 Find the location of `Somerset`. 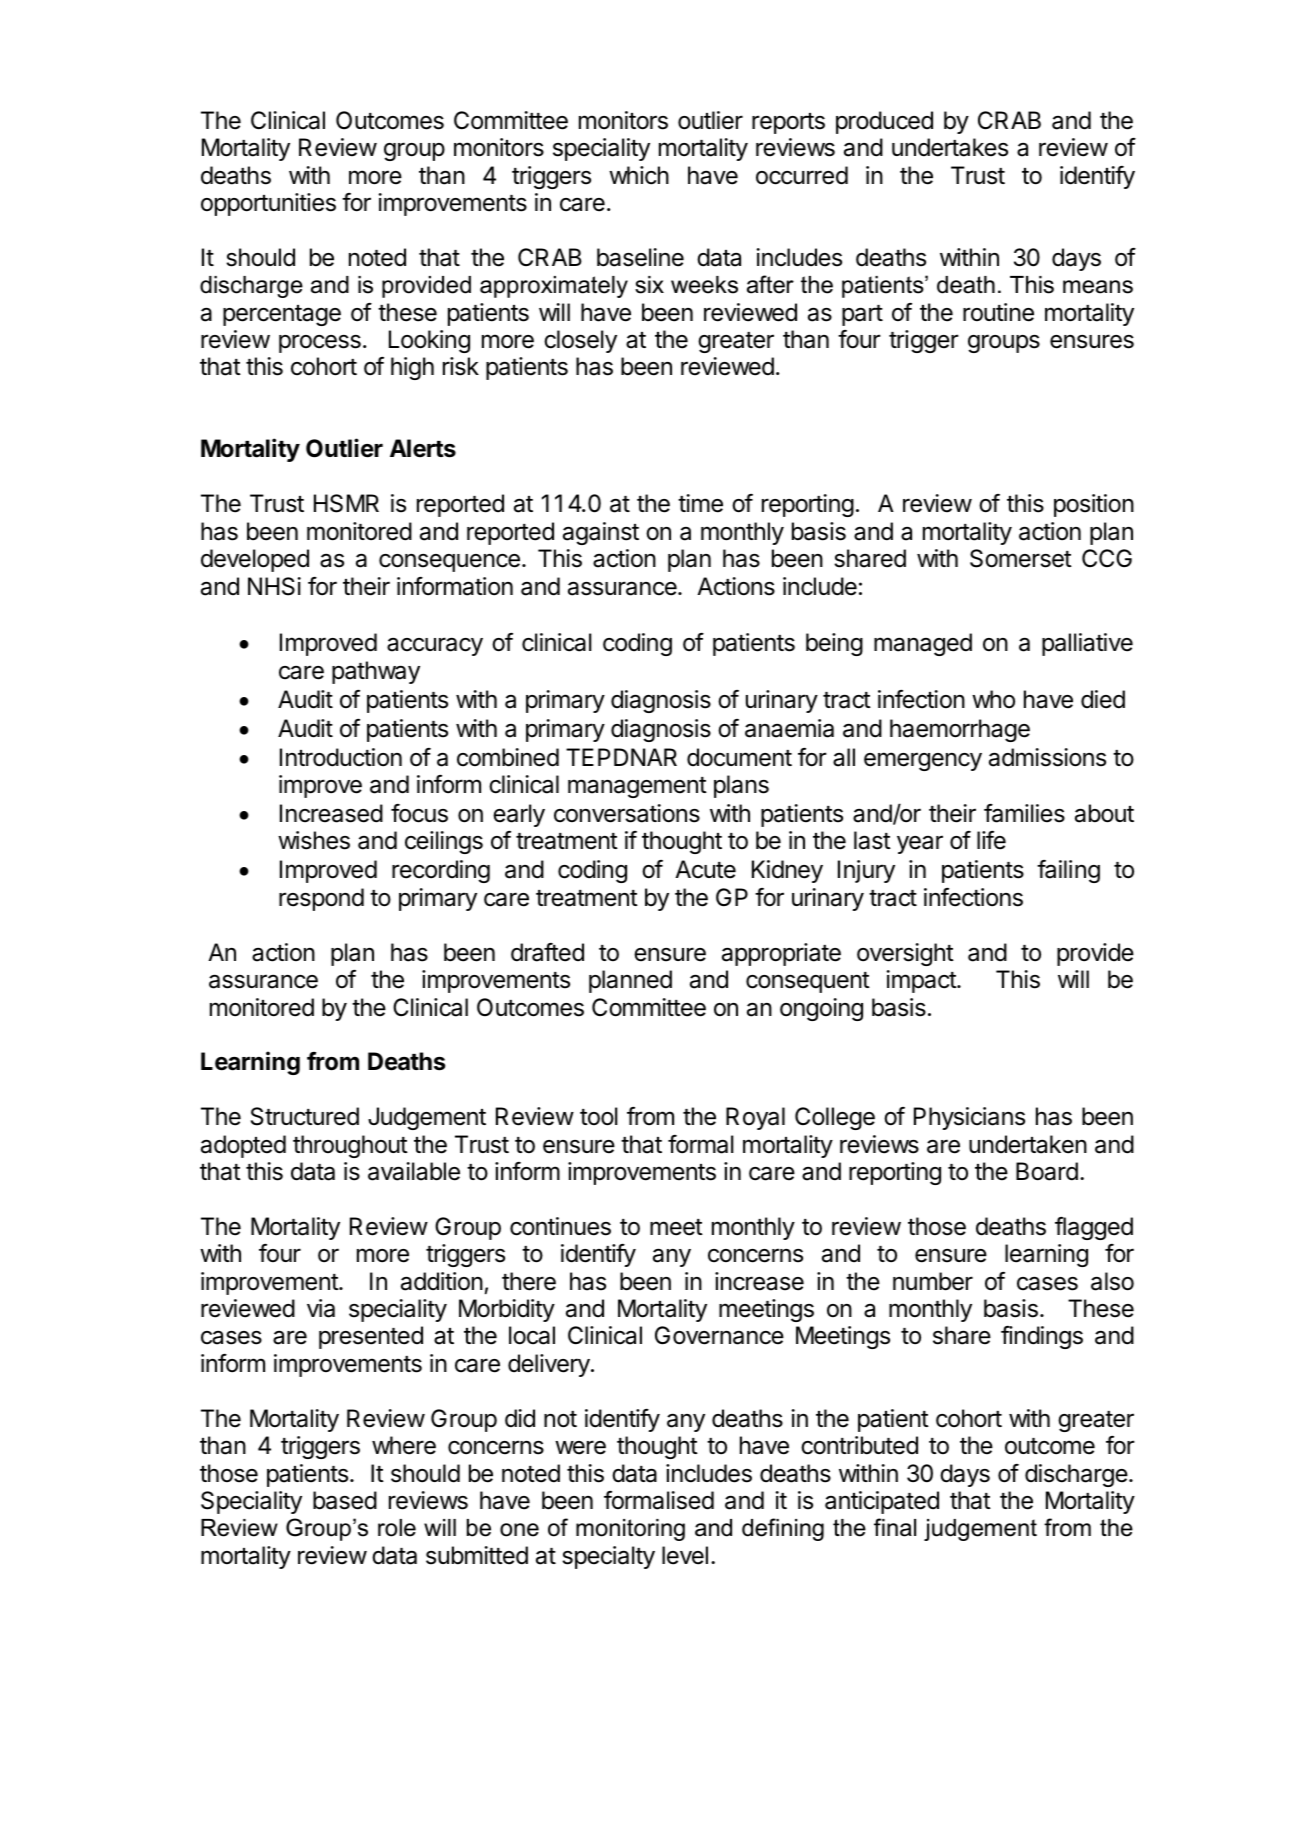

Somerset is located at coordinates (1021, 558).
